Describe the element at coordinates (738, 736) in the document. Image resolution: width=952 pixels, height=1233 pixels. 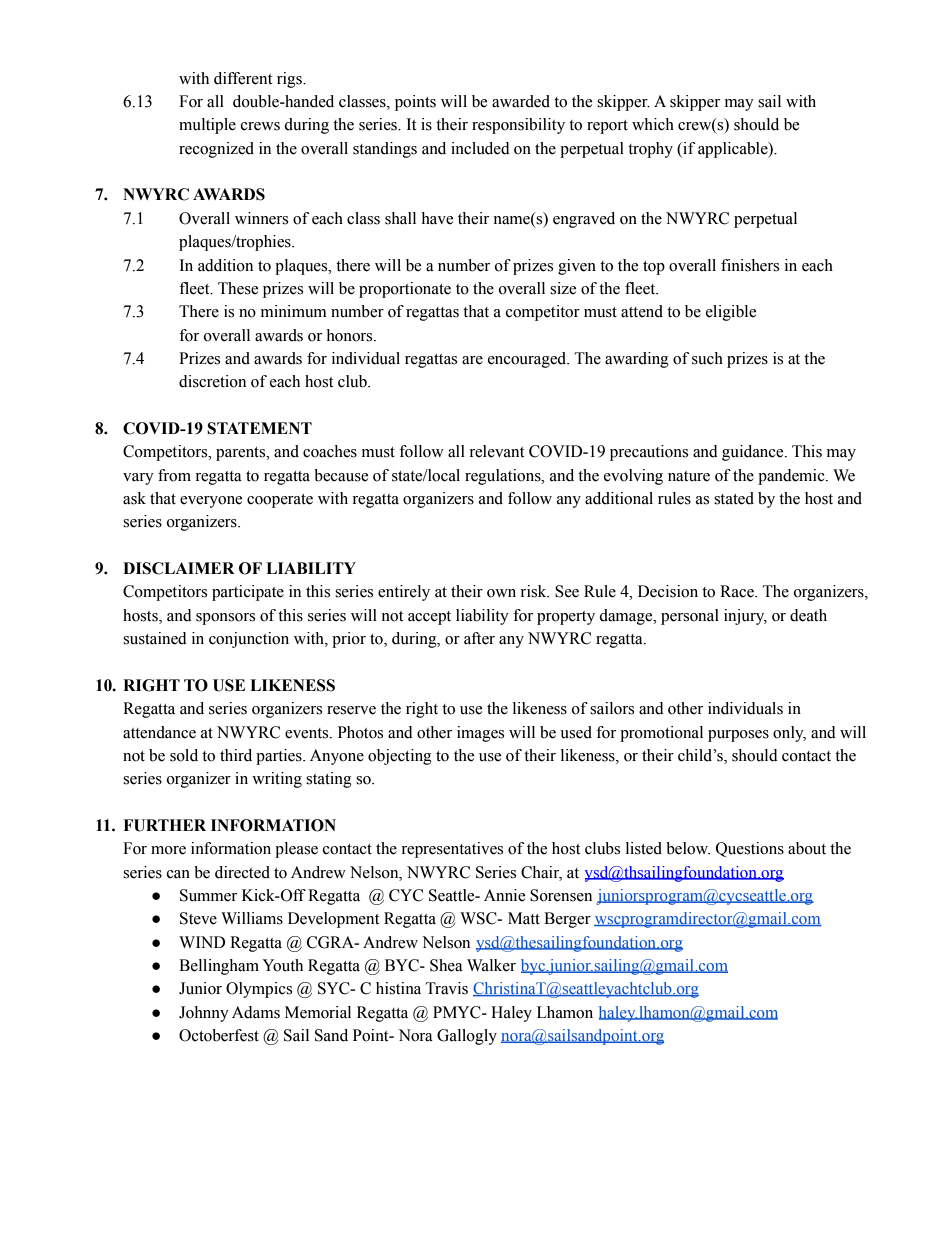
I see `purposes` at that location.
